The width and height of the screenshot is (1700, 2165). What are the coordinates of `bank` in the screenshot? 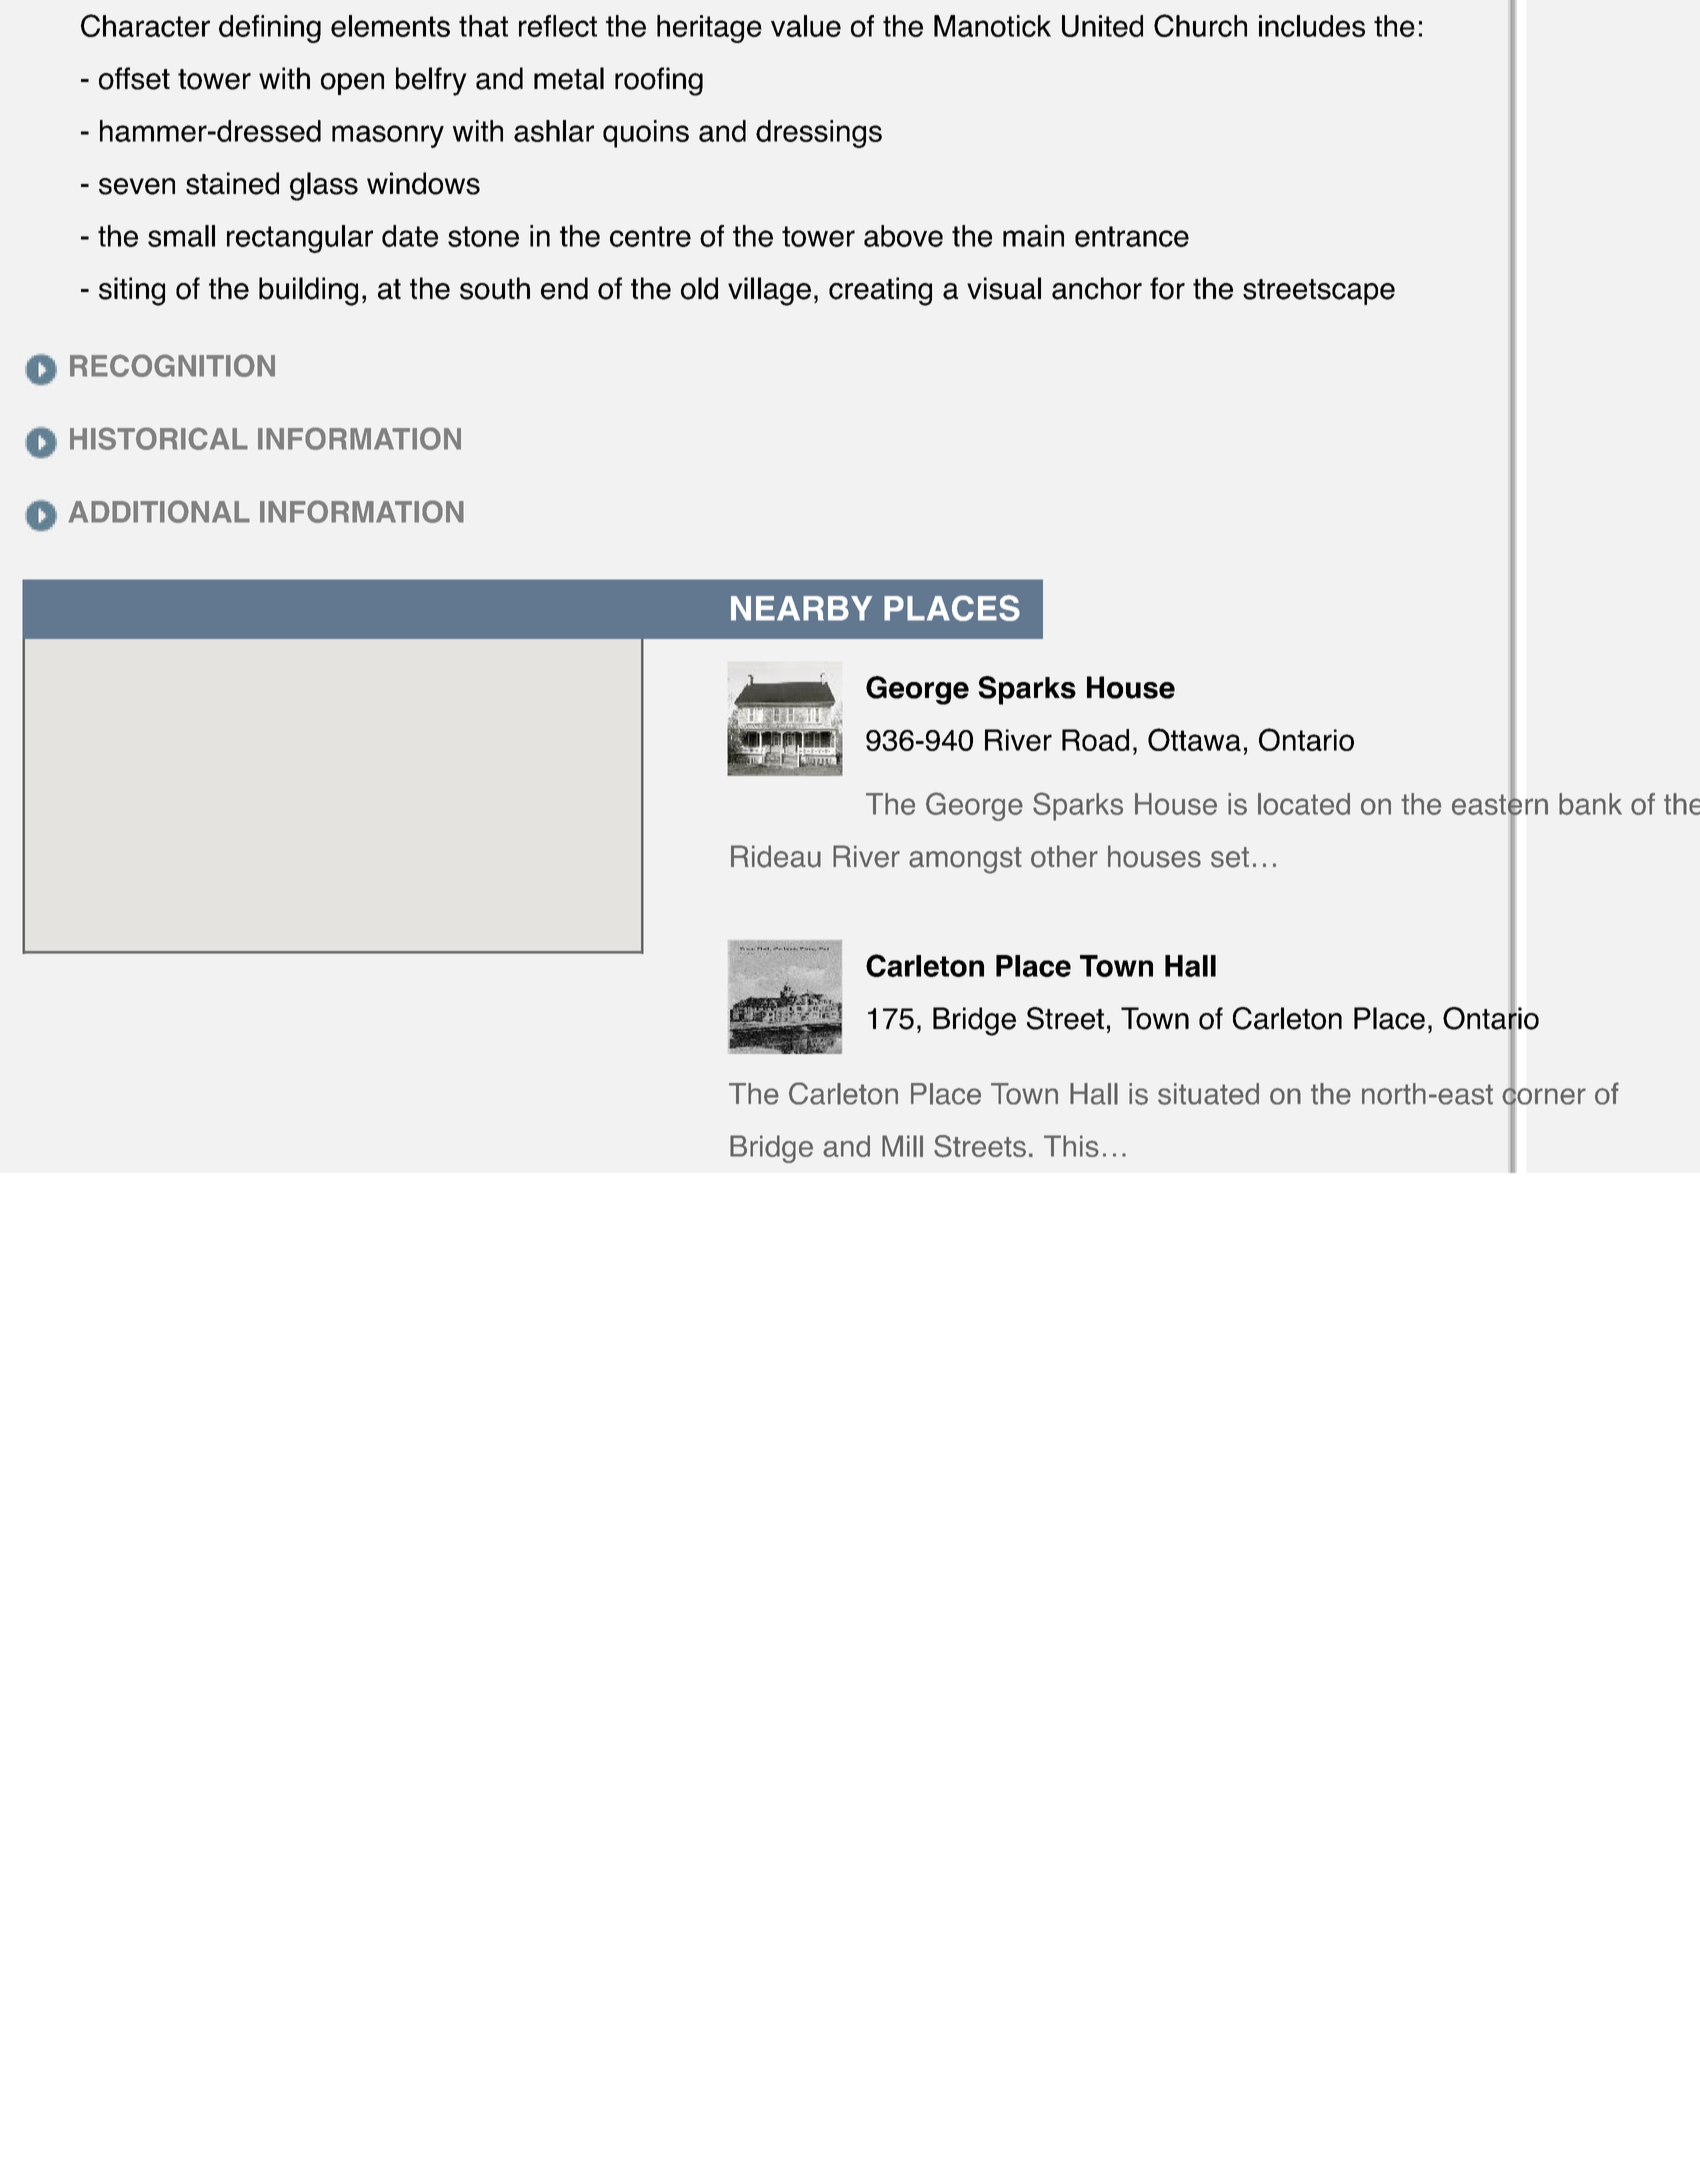 It's located at (1590, 804).
